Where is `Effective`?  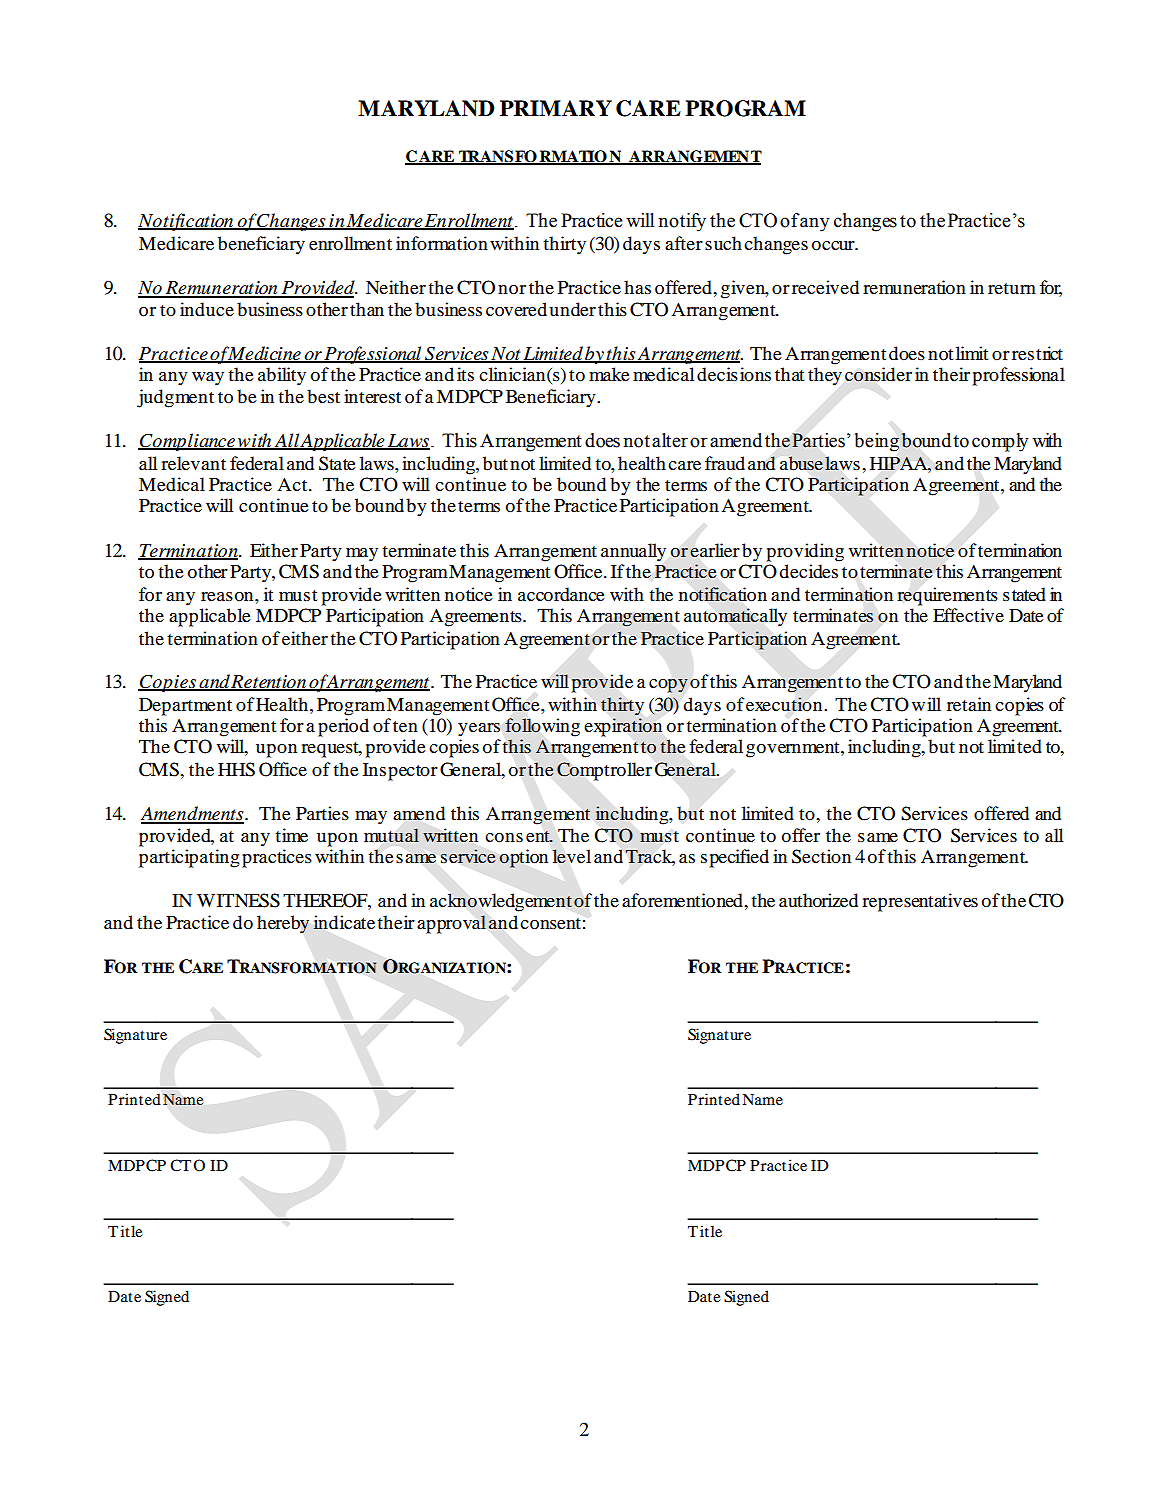 Effective is located at coordinates (968, 615).
